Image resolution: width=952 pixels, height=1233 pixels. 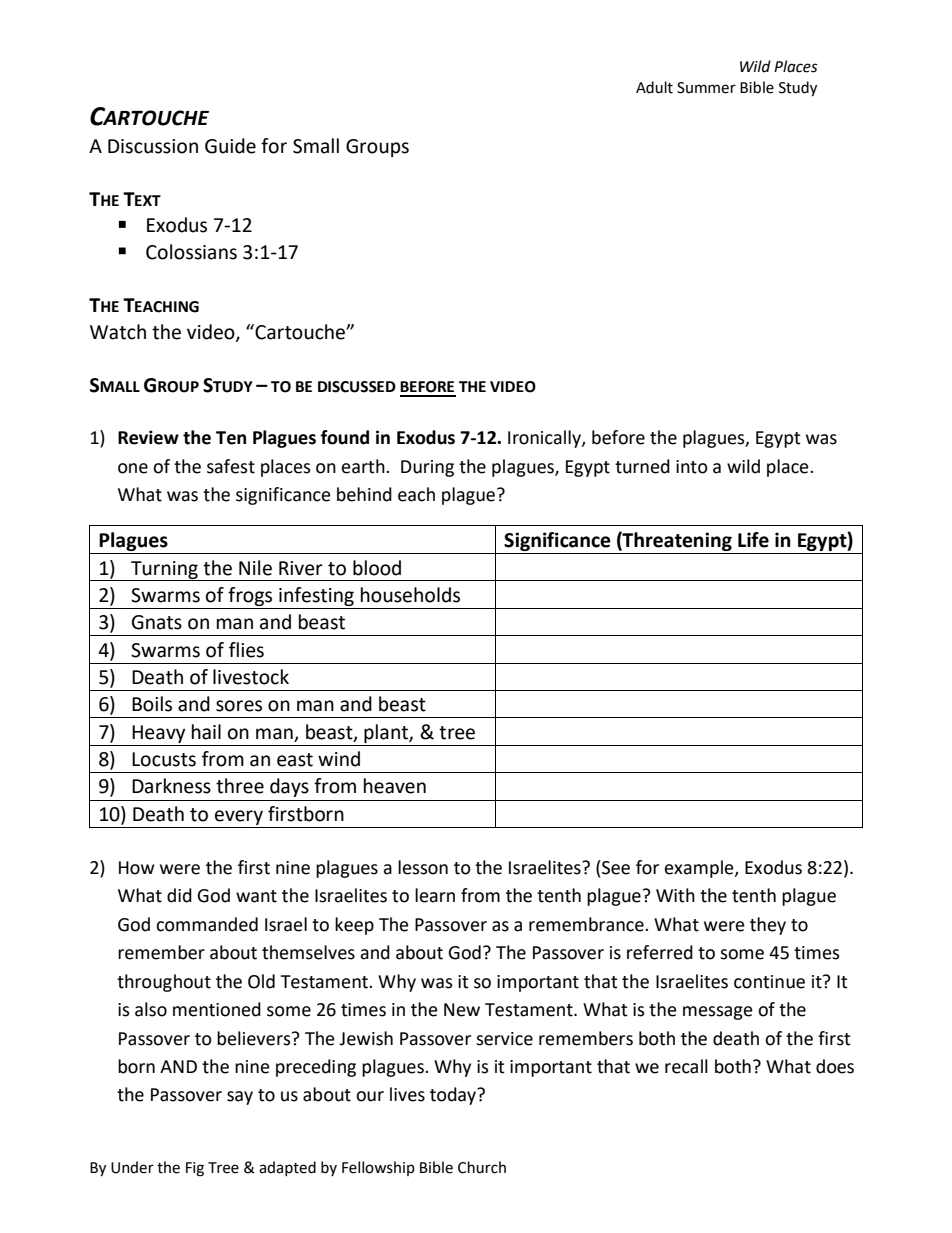 I want to click on households, so click(x=410, y=595).
